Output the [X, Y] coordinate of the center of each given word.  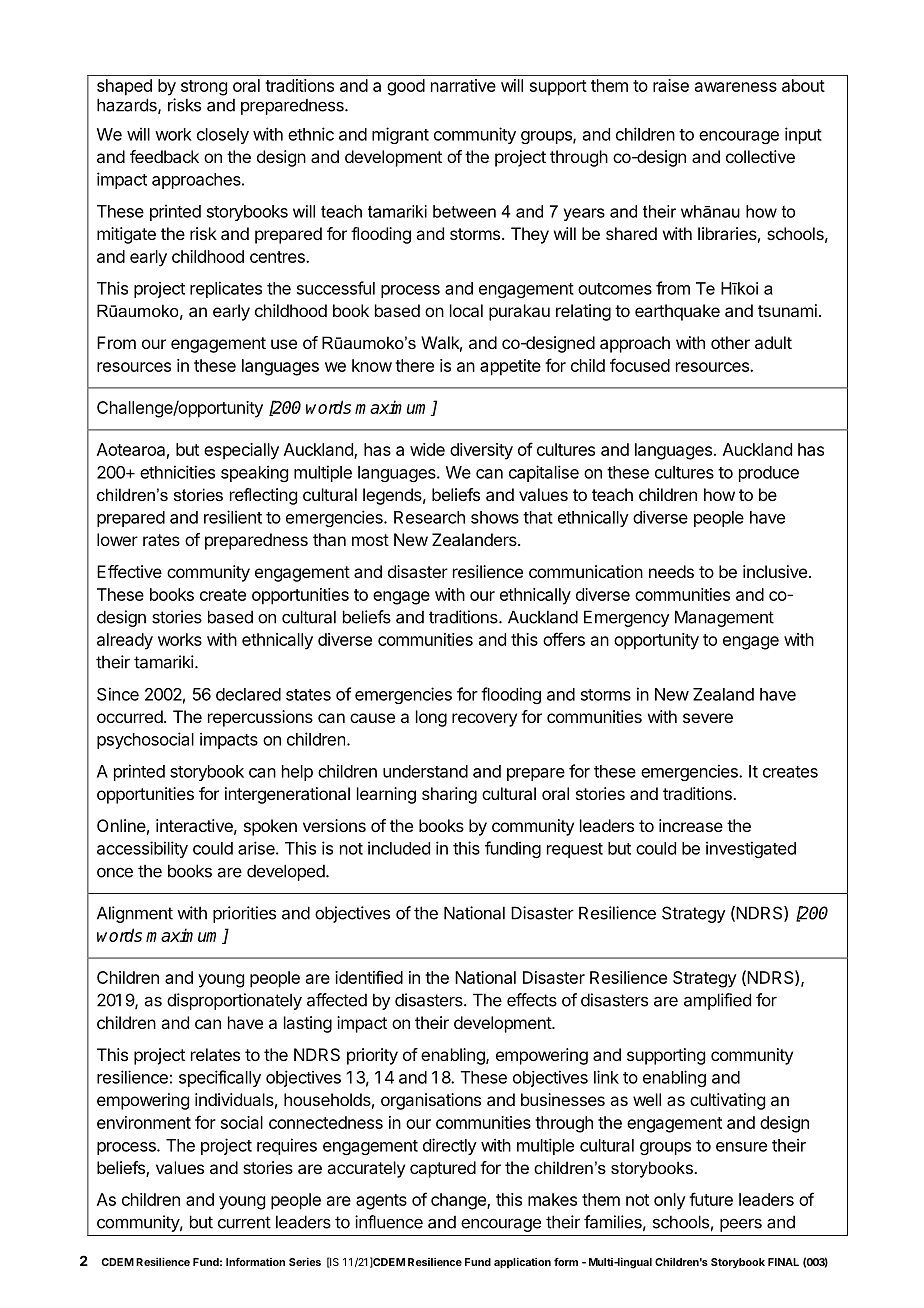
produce [769, 474]
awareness [736, 87]
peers [741, 1225]
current [244, 1222]
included [399, 848]
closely [223, 136]
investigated [751, 849]
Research [429, 517]
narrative [463, 85]
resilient [233, 517]
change [459, 1201]
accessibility [142, 849]
